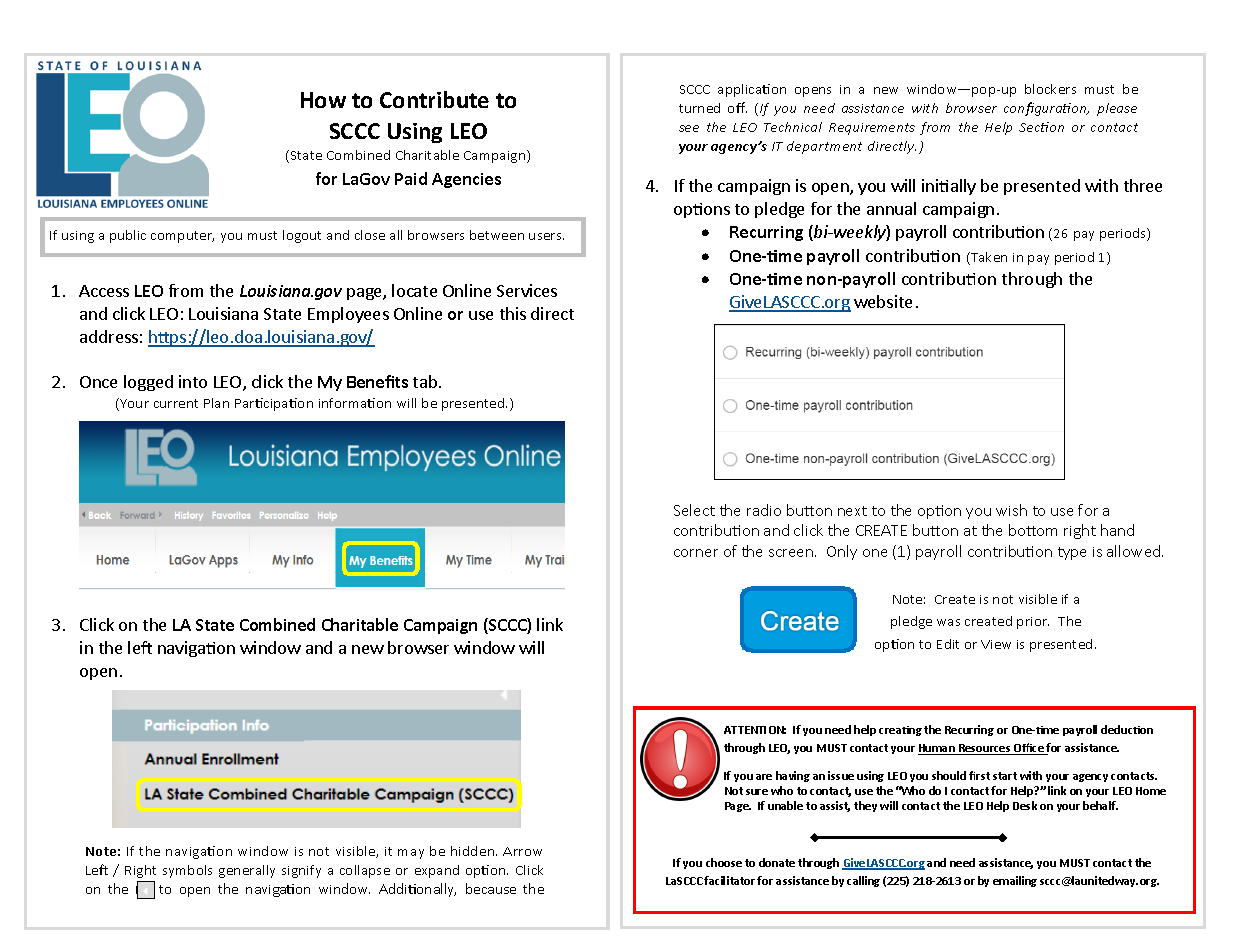 The image size is (1233, 952). Describe the element at coordinates (724, 862) in the screenshot. I see `choose` at that location.
